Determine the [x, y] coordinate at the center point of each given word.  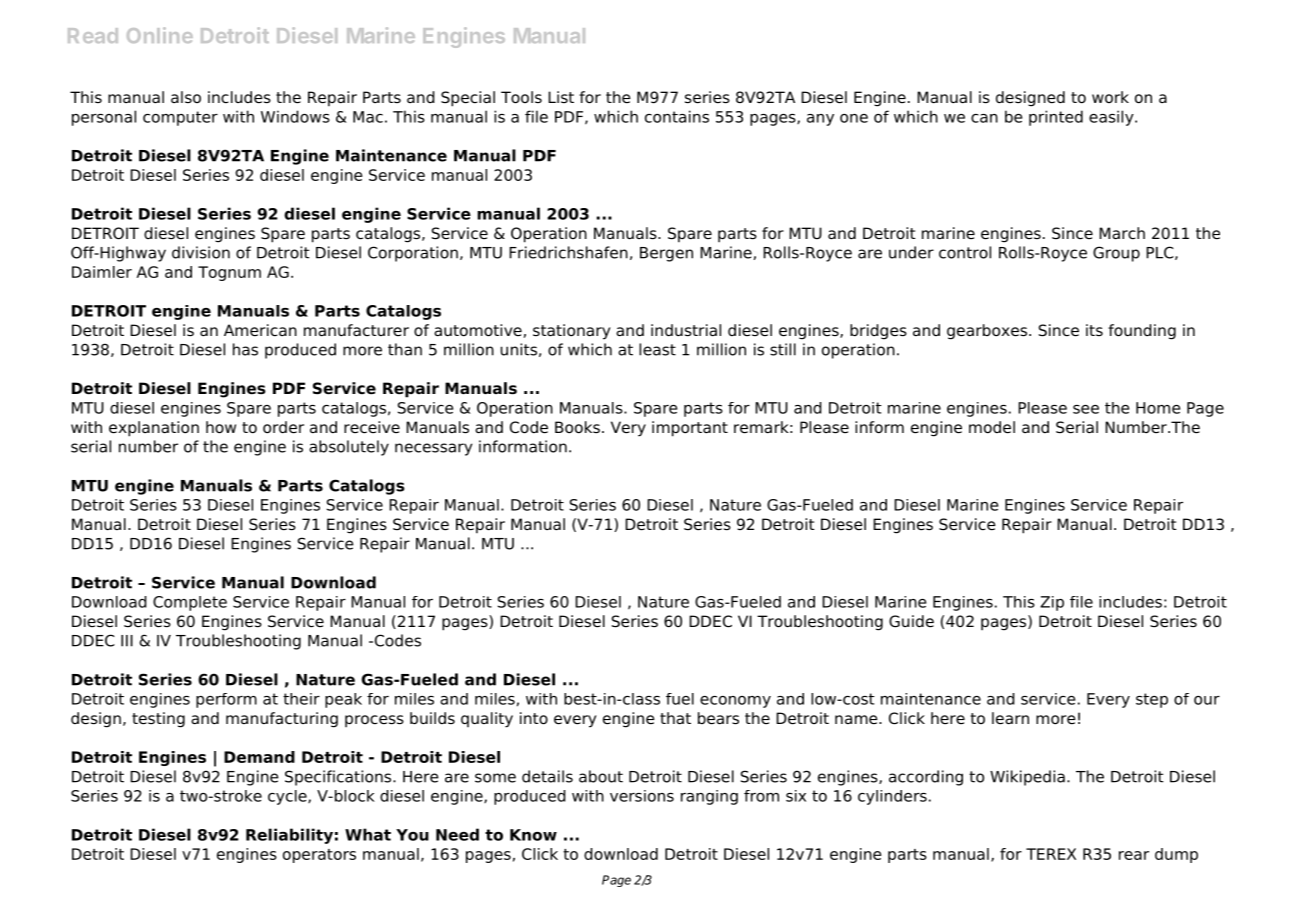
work [1110, 97]
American [260, 330]
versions [642, 796]
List [561, 97]
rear [1134, 855]
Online [160, 35]
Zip [1052, 603]
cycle [288, 797]
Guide [911, 621]
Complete [190, 603]
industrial [686, 330]
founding [1142, 332]
